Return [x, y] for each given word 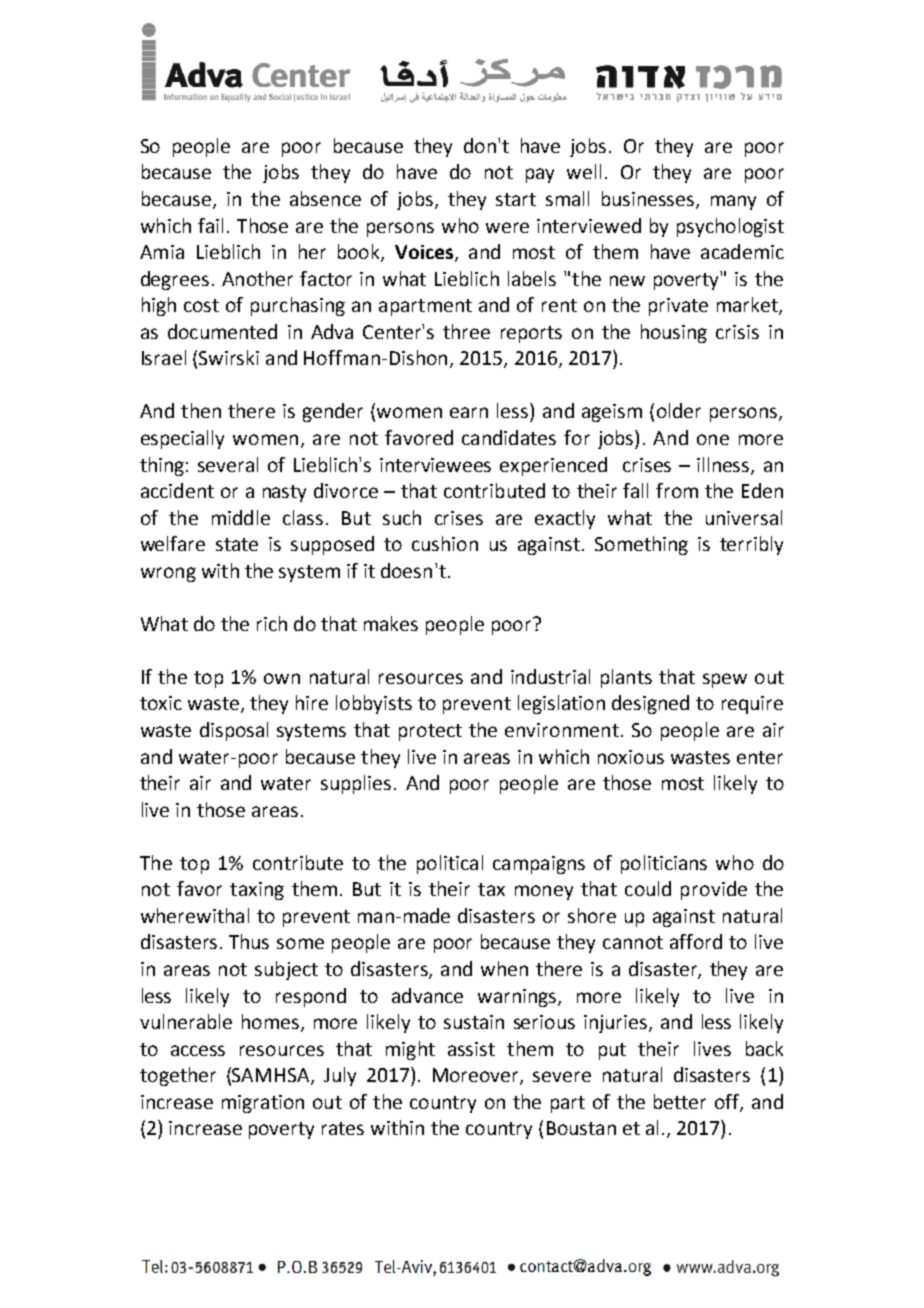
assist [471, 1049]
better [680, 1101]
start [516, 199]
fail [210, 225]
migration [263, 1104]
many [733, 202]
